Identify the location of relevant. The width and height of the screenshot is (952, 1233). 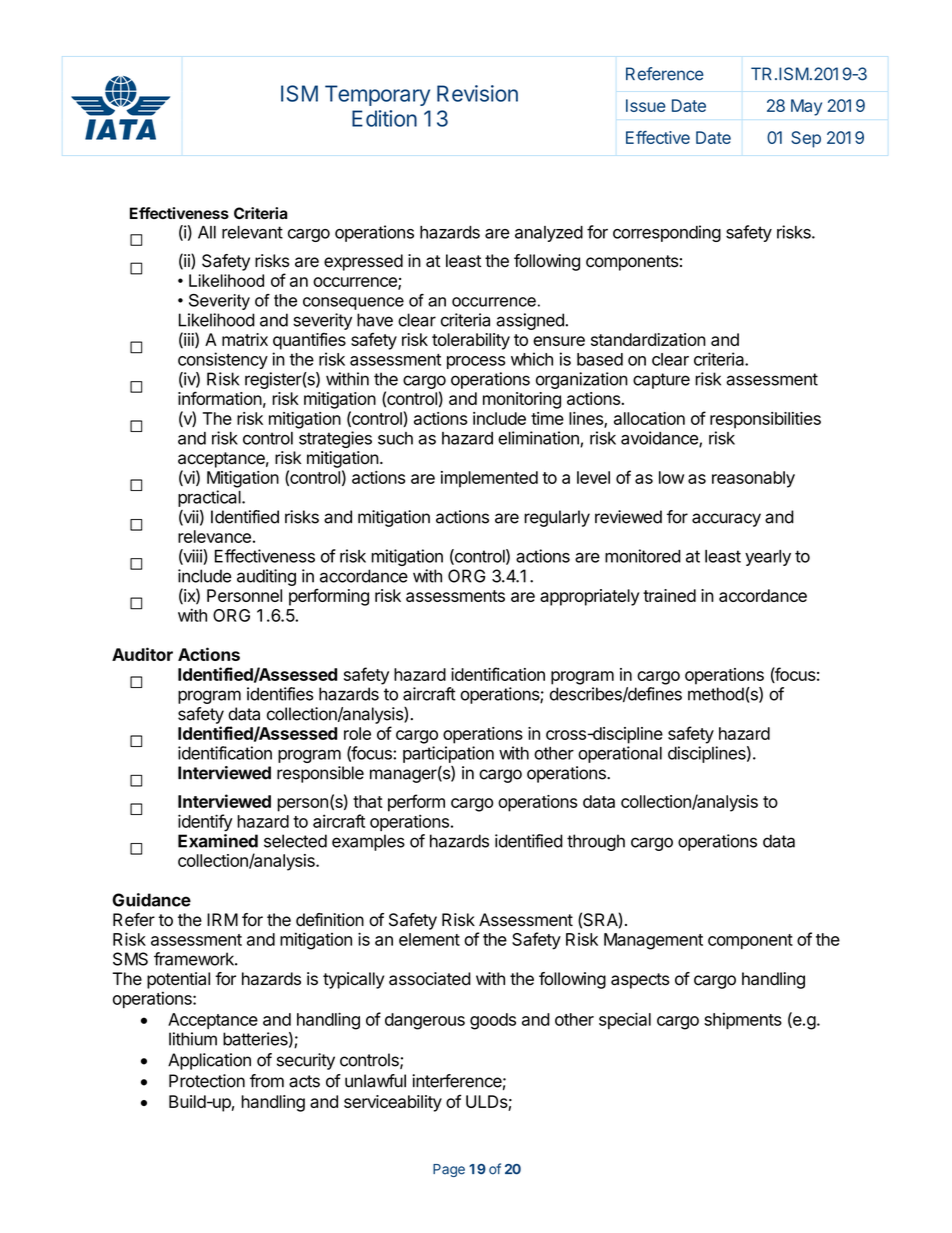
(252, 232).
